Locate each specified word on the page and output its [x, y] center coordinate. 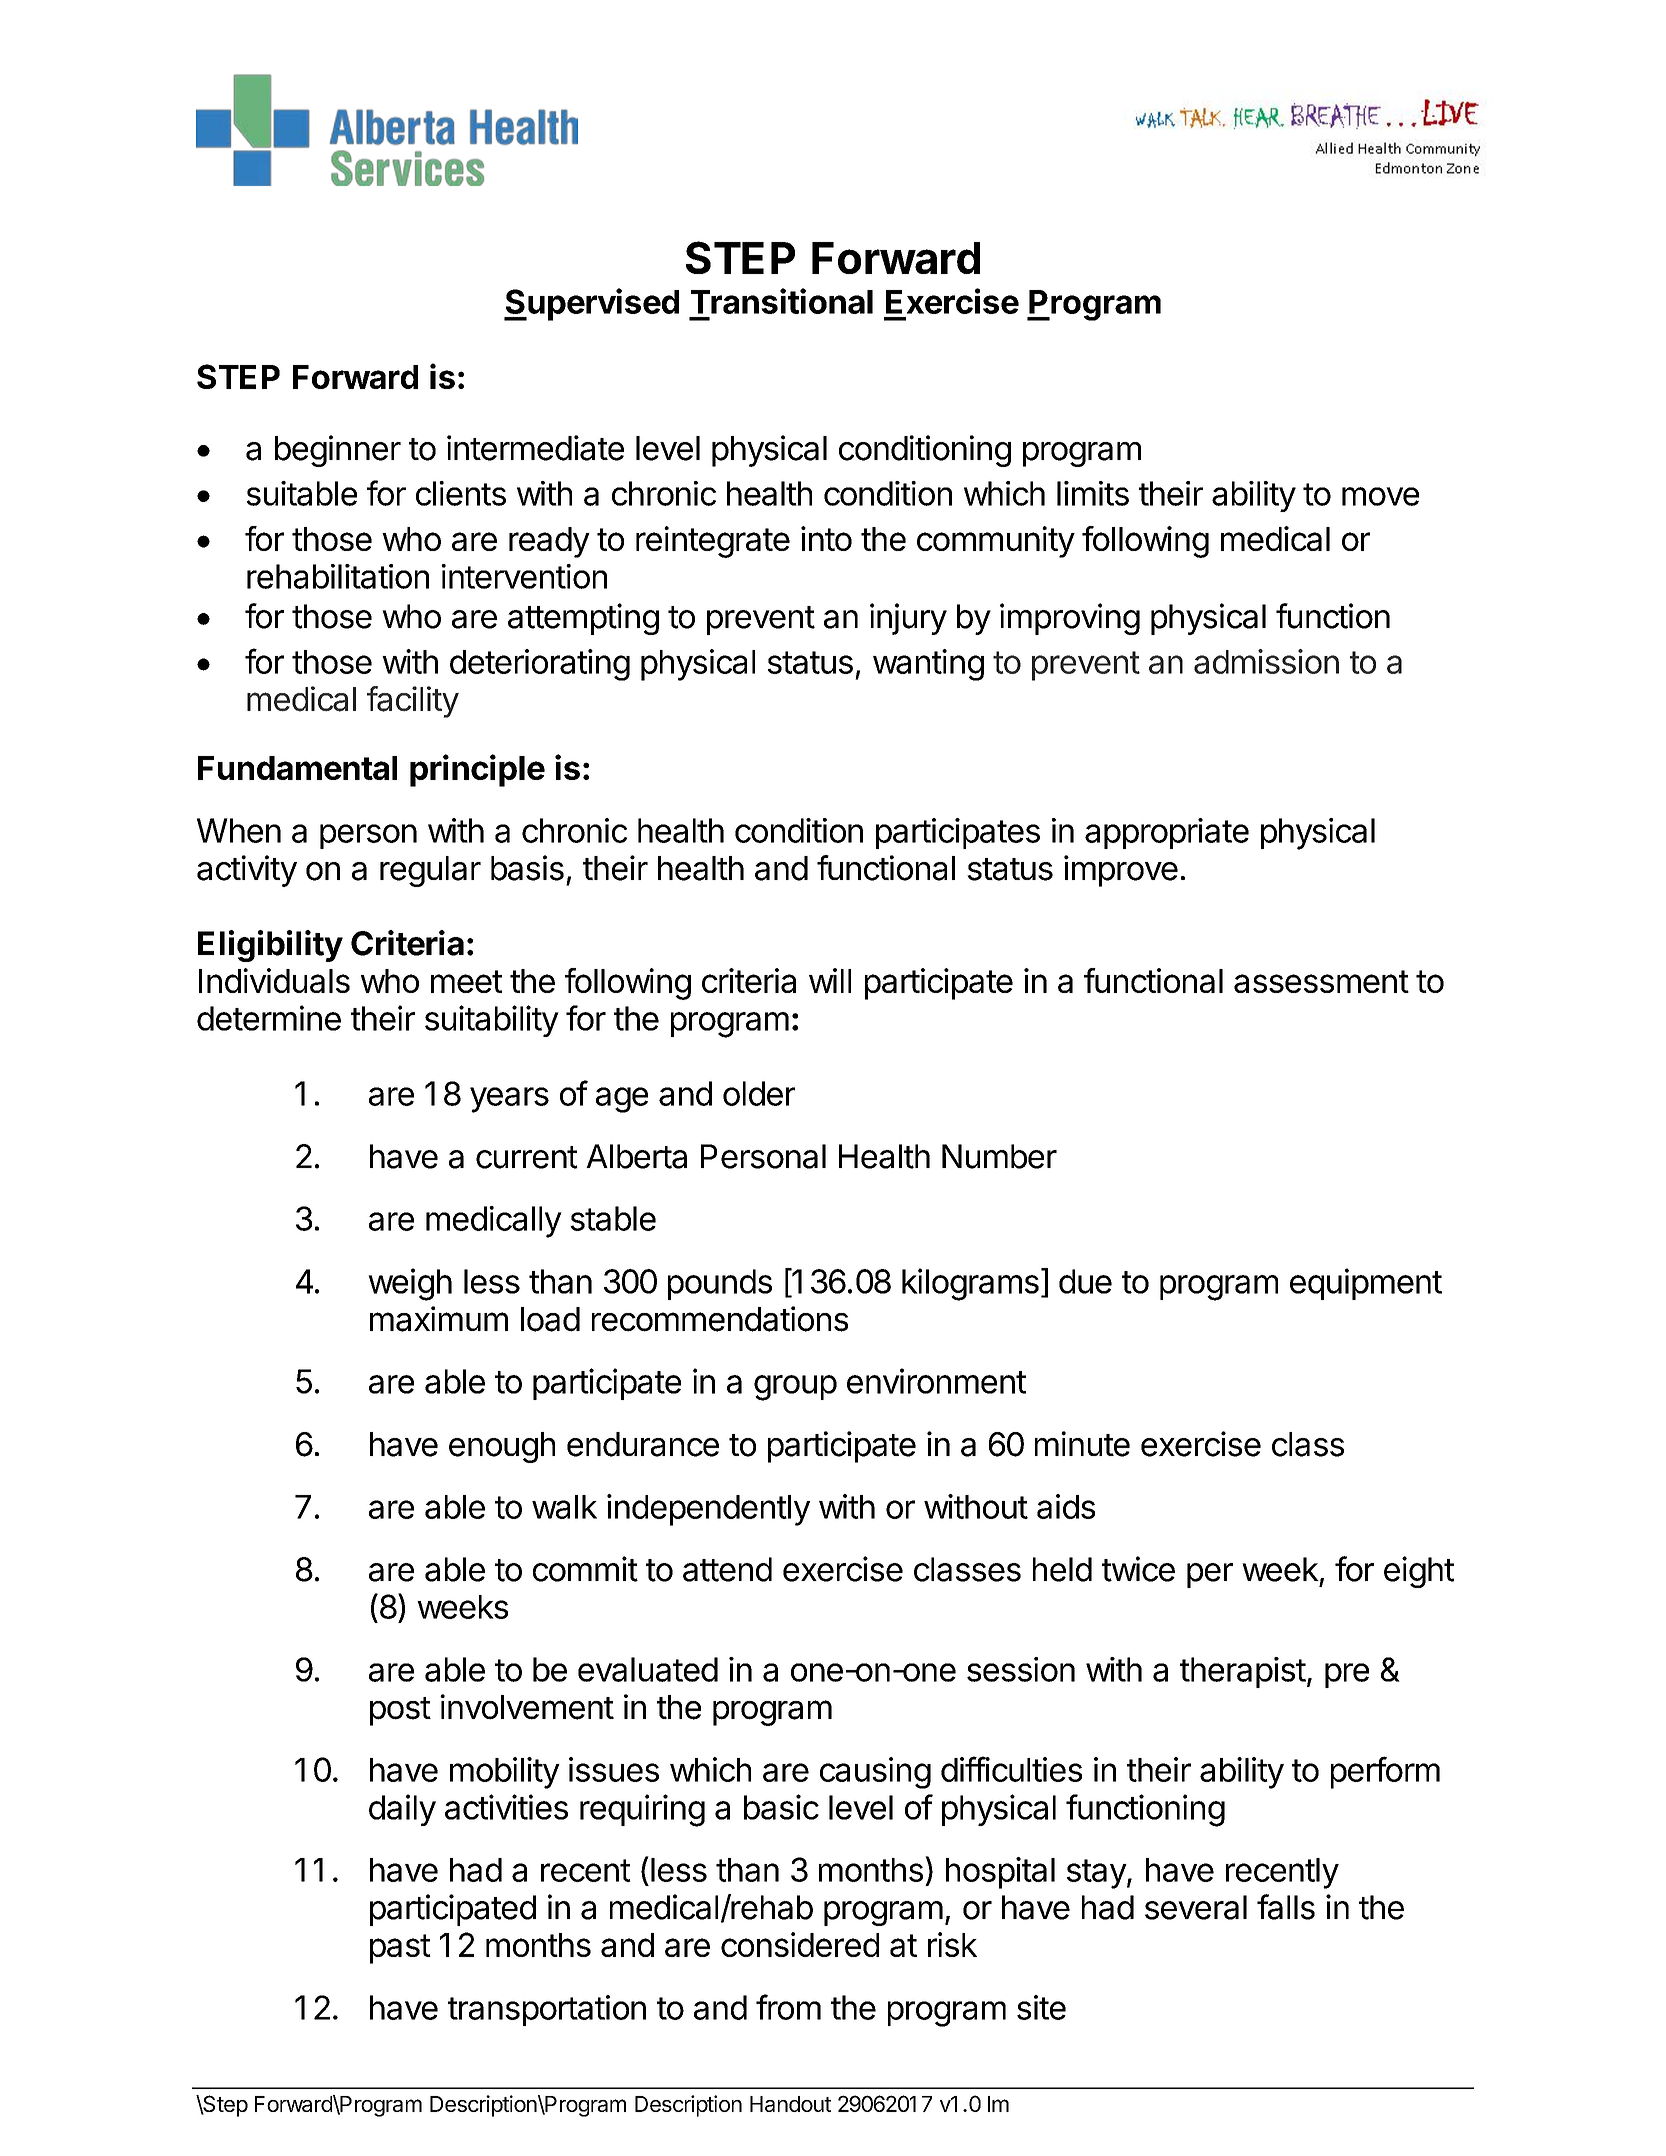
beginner [338, 451]
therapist [1243, 1672]
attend [727, 1569]
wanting [928, 665]
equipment [1366, 1284]
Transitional [782, 301]
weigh [410, 1284]
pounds [720, 1284]
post [400, 1711]
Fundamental [297, 768]
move [1380, 496]
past [400, 1949]
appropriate [1167, 833]
